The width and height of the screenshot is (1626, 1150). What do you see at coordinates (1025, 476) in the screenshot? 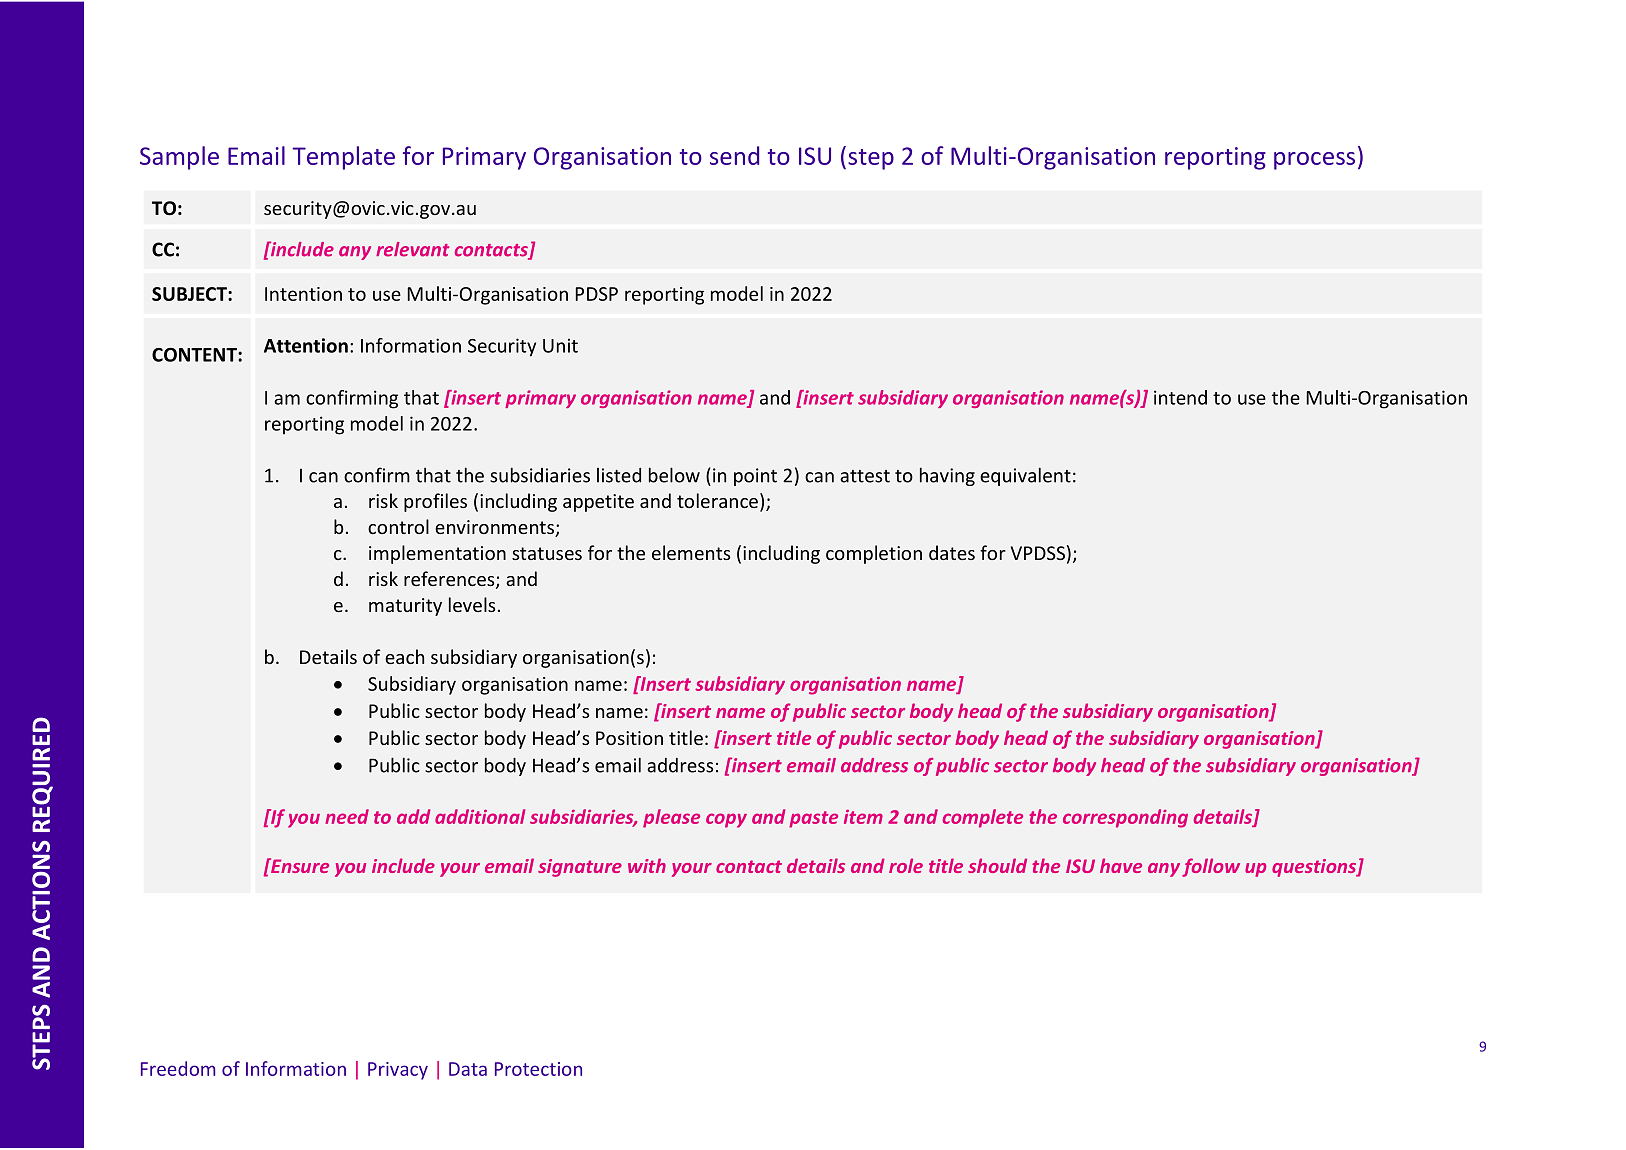
I see `equivalent` at bounding box center [1025, 476].
